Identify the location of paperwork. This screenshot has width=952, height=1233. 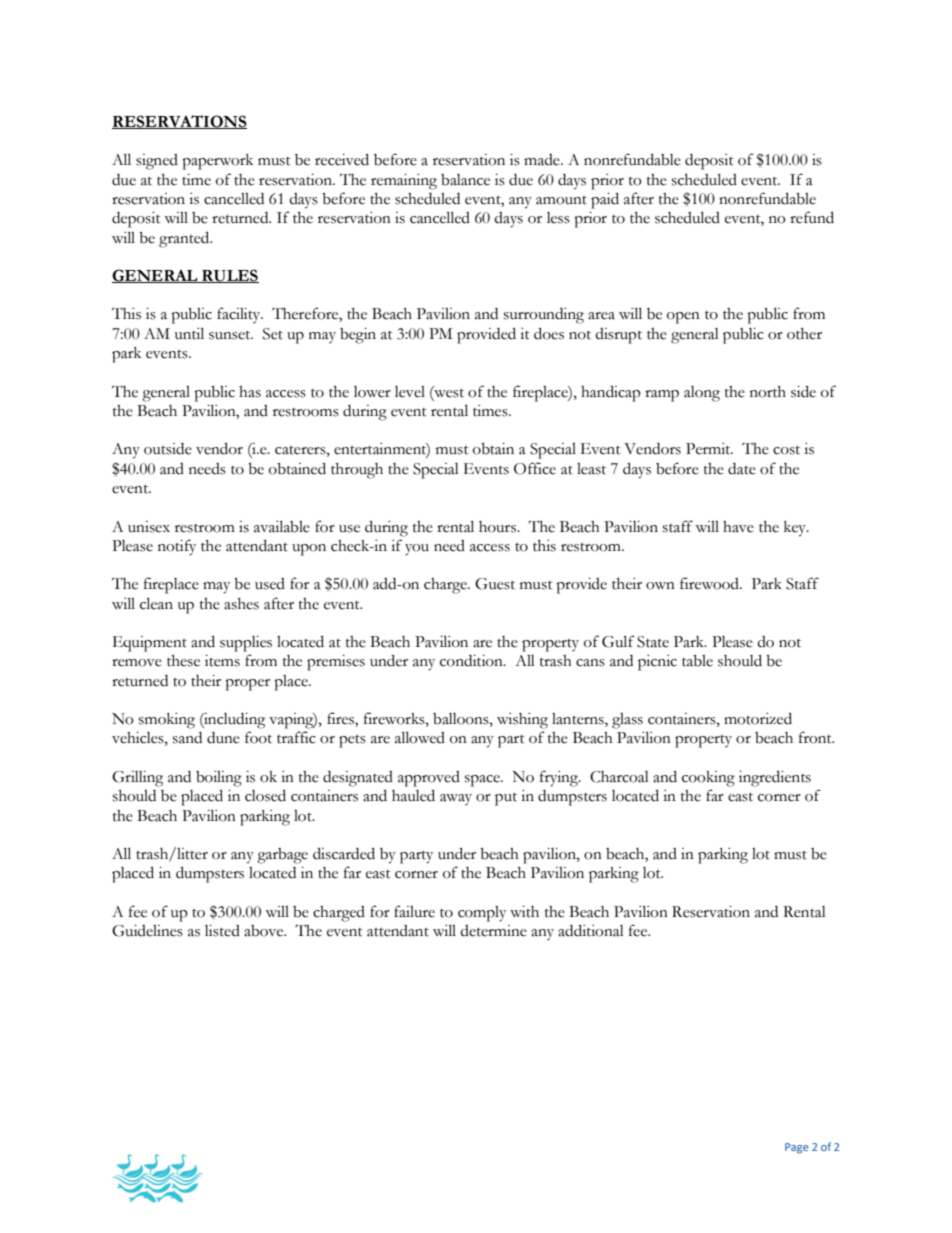
(217, 162).
